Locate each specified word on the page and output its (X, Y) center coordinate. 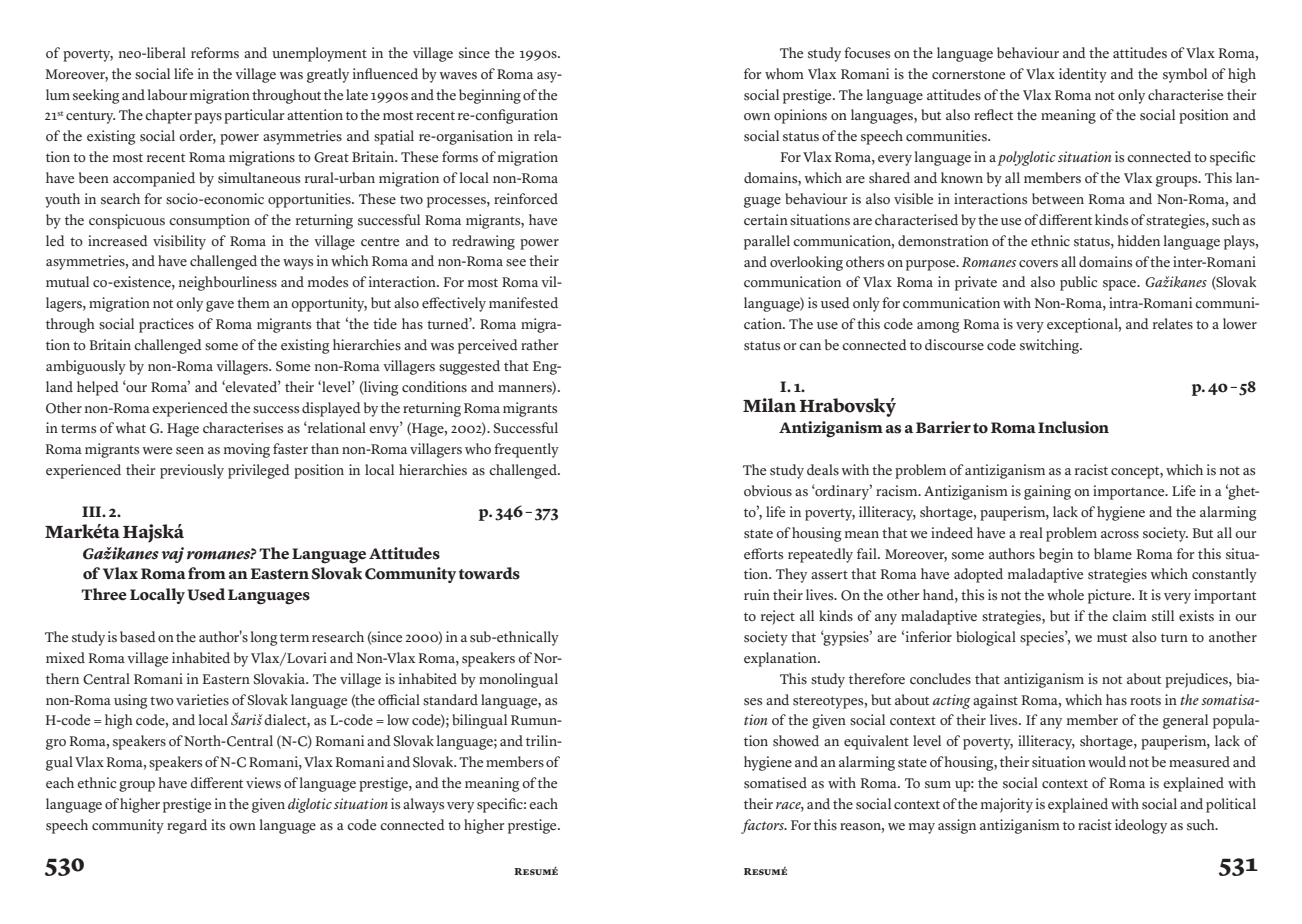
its (218, 825)
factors (763, 826)
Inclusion (1073, 427)
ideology (1141, 826)
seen (190, 451)
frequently (526, 450)
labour (168, 95)
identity (1083, 75)
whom (784, 73)
